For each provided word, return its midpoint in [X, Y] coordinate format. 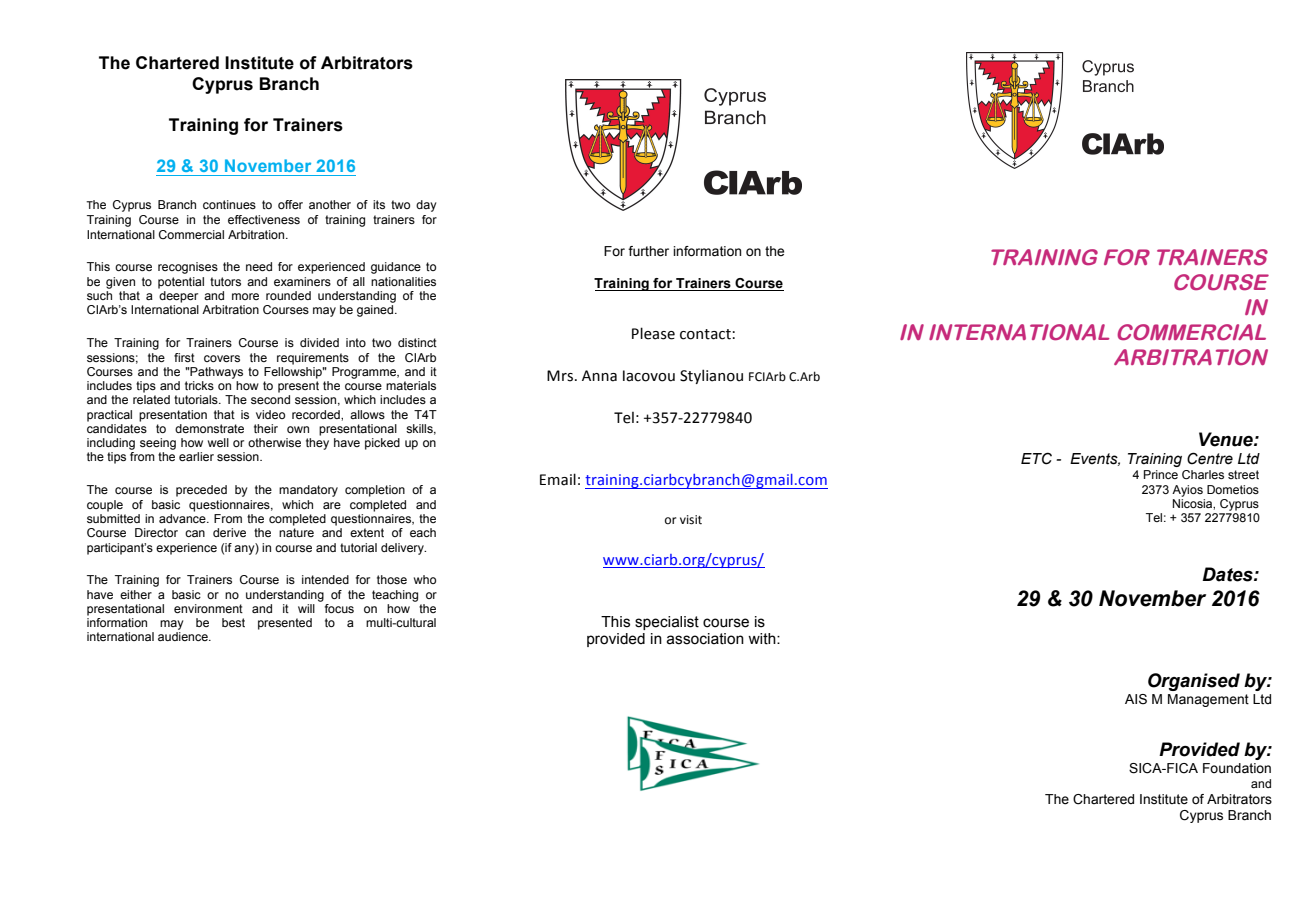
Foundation [1237, 768]
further [648, 251]
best [233, 622]
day [426, 206]
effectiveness [264, 219]
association [705, 639]
